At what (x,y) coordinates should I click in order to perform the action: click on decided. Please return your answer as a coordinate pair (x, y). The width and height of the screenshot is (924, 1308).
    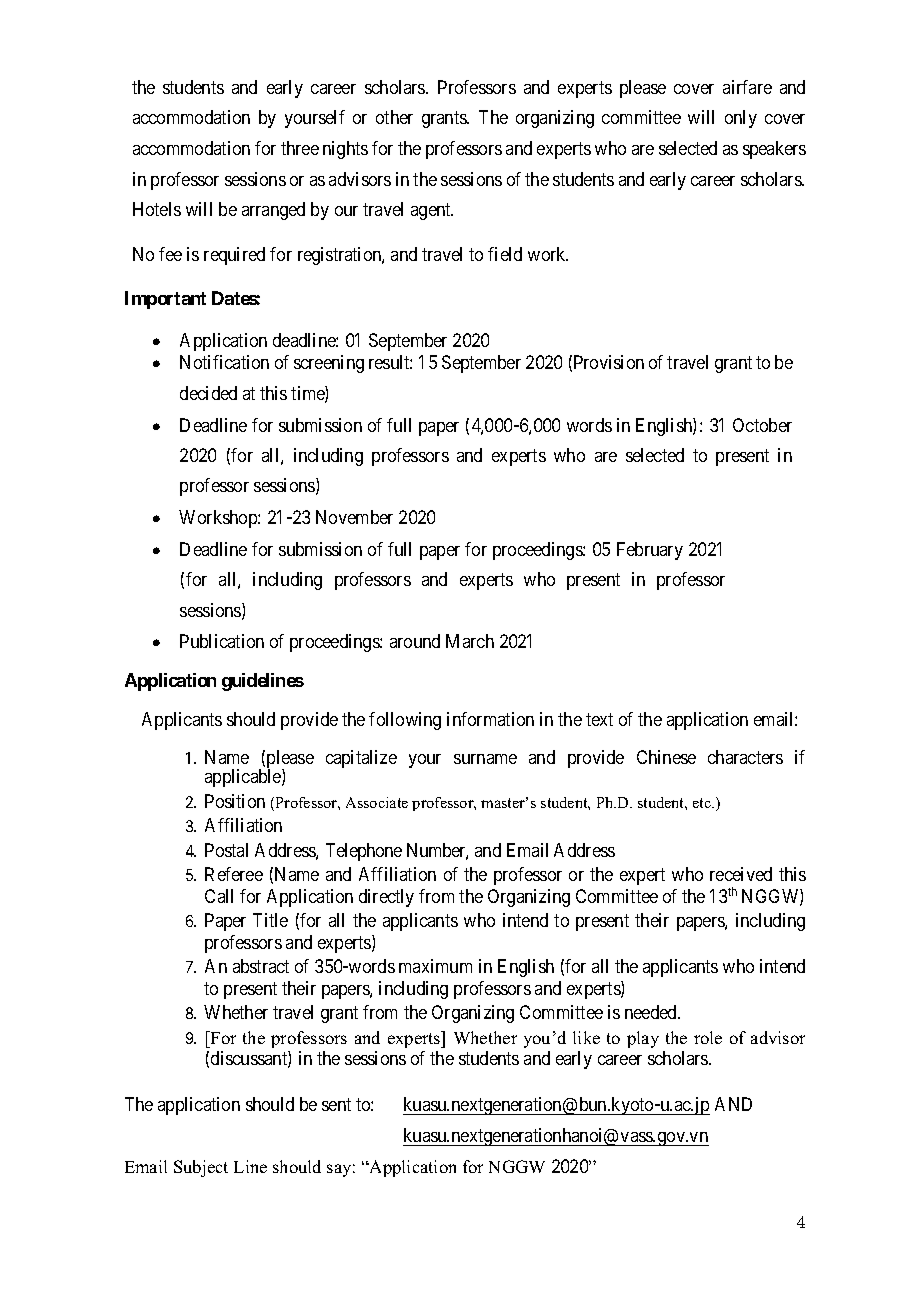
    Looking at the image, I should click on (208, 393).
